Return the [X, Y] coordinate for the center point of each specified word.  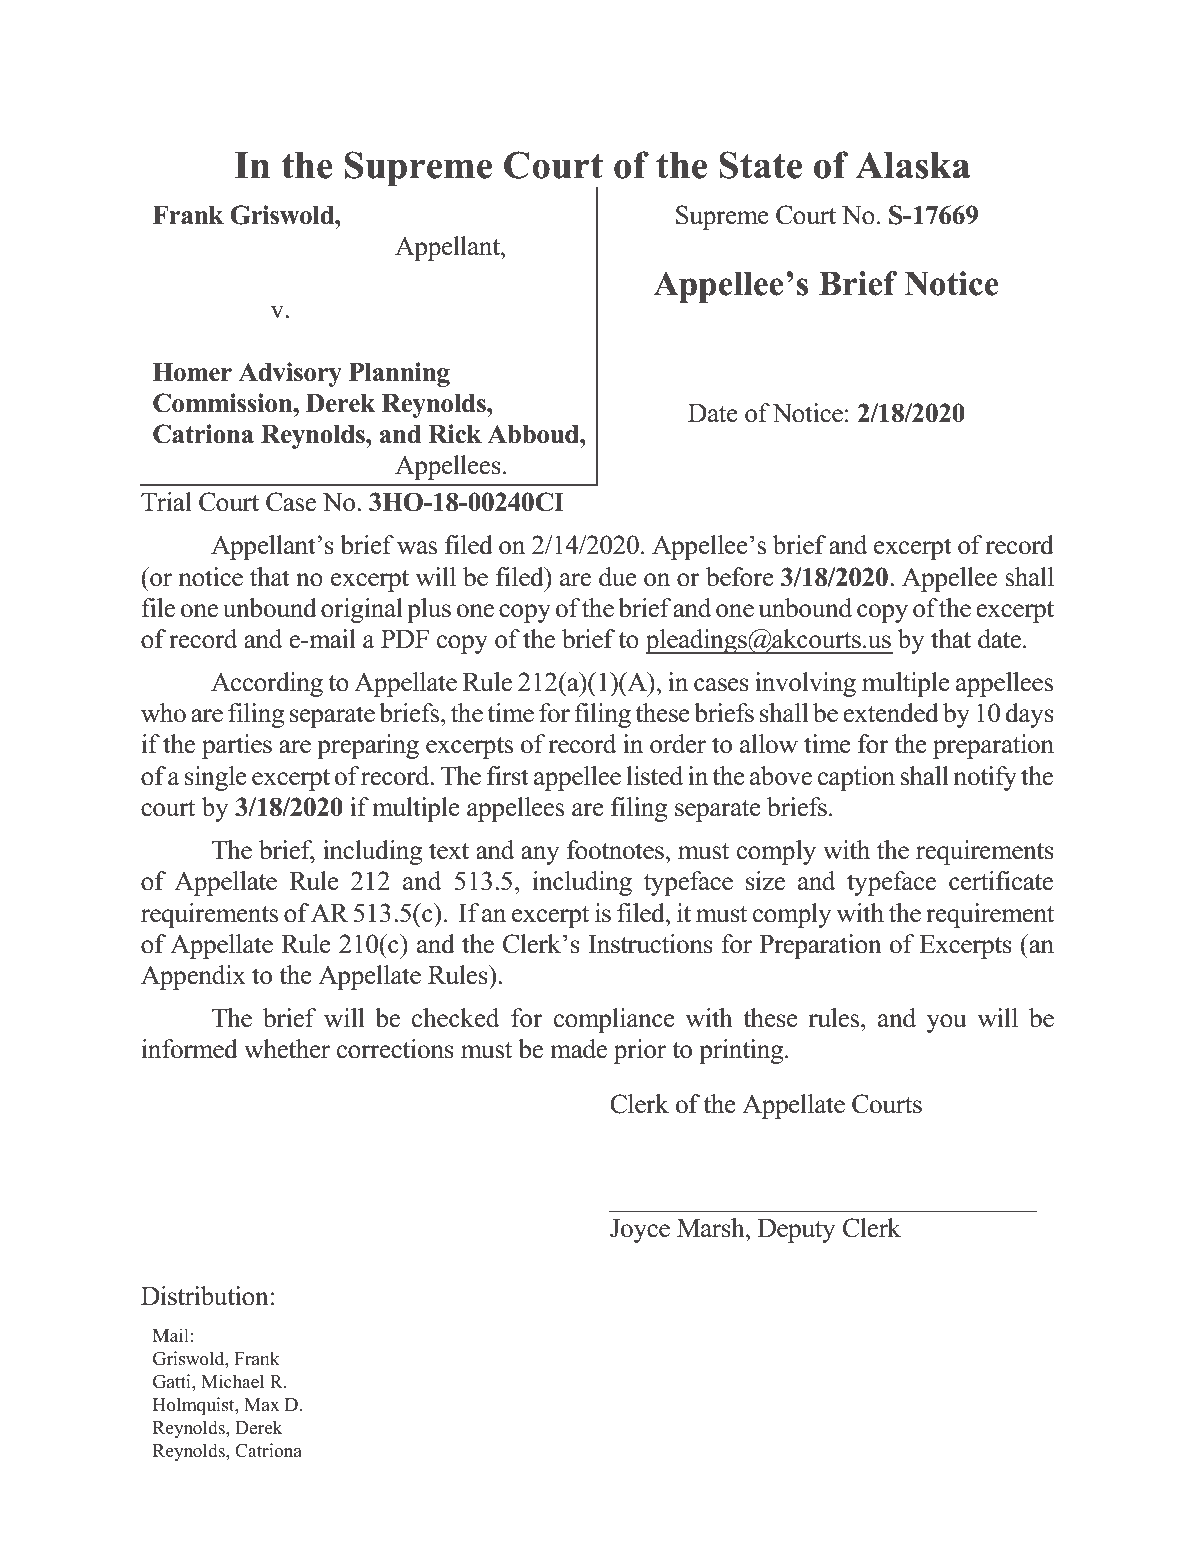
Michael [232, 1381]
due [618, 577]
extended [891, 713]
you [946, 1023]
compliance [614, 1020]
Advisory [290, 374]
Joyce [640, 1231]
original [362, 610]
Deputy [796, 1231]
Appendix [193, 977]
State [760, 165]
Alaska [912, 165]
